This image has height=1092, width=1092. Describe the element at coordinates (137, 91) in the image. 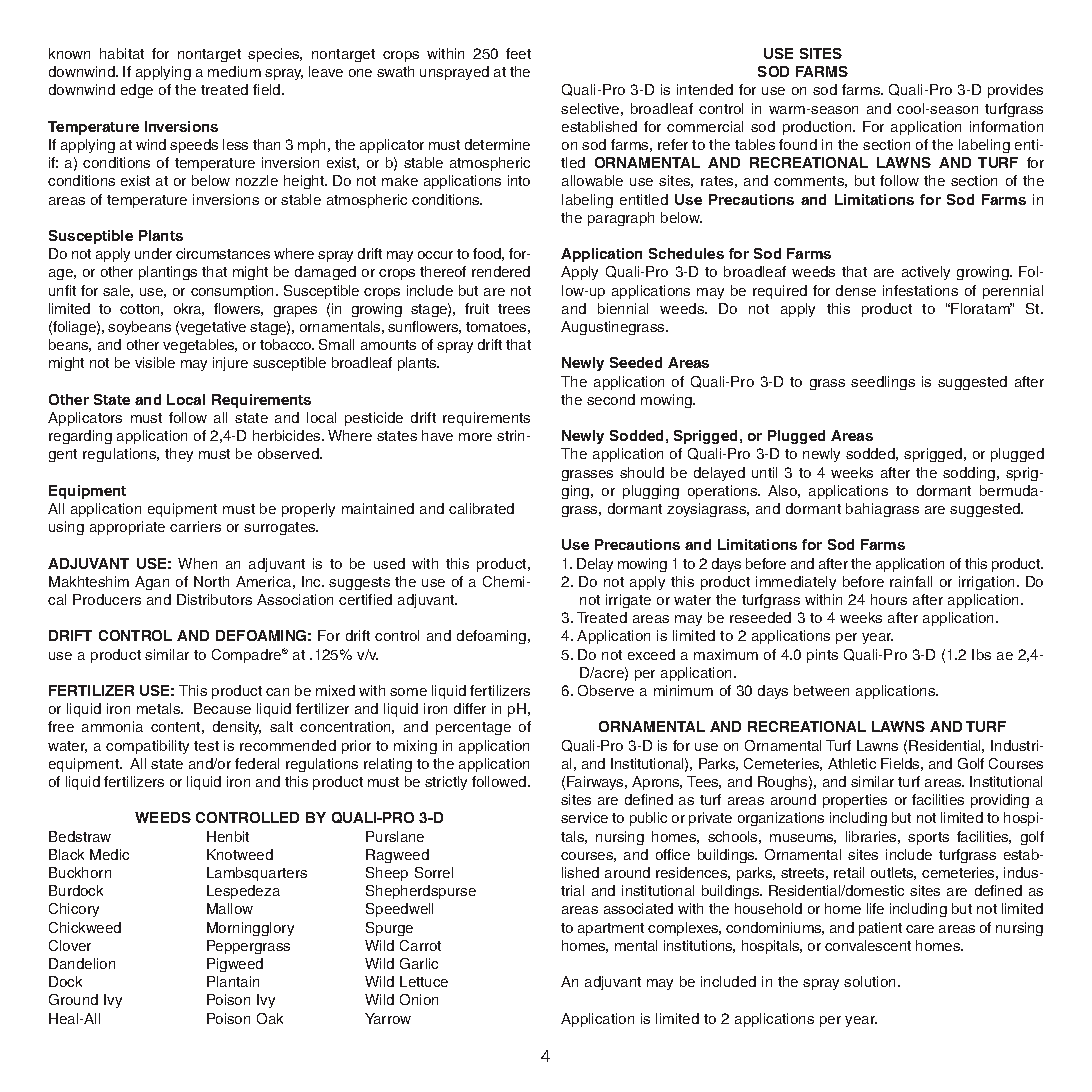

I see `edge` at that location.
